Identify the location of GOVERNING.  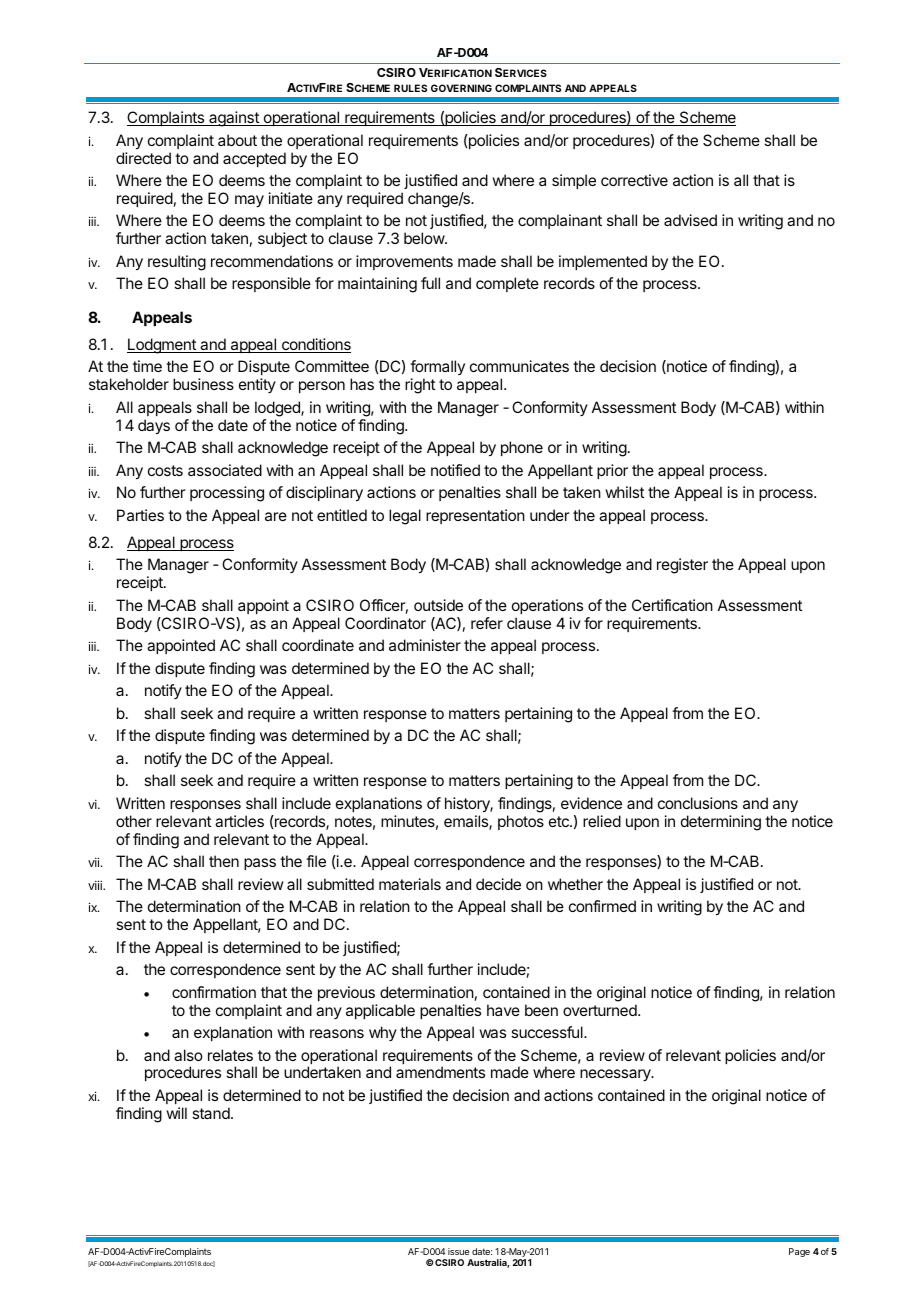
(461, 88).
